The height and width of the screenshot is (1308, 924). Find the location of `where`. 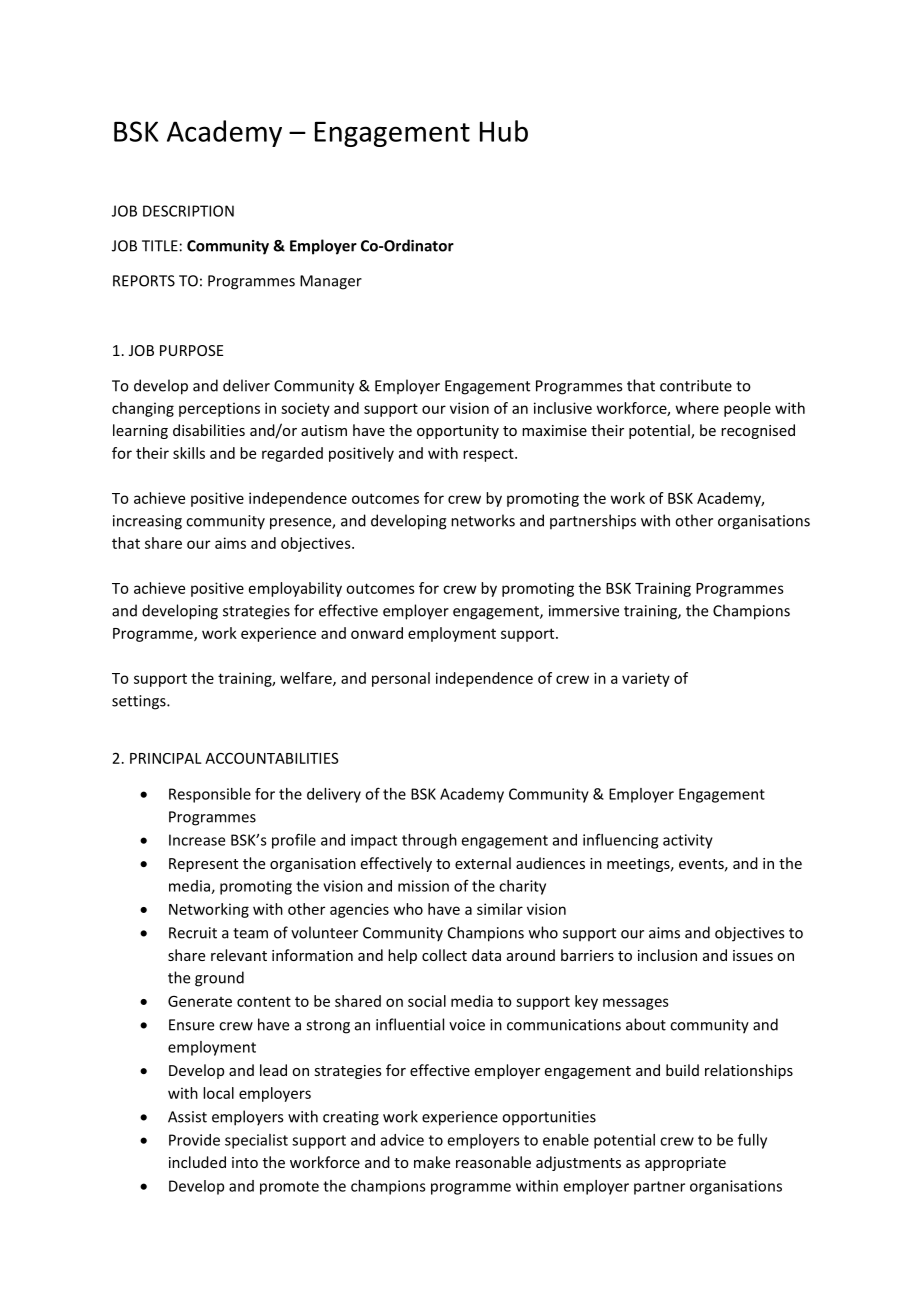

where is located at coordinates (697, 408).
